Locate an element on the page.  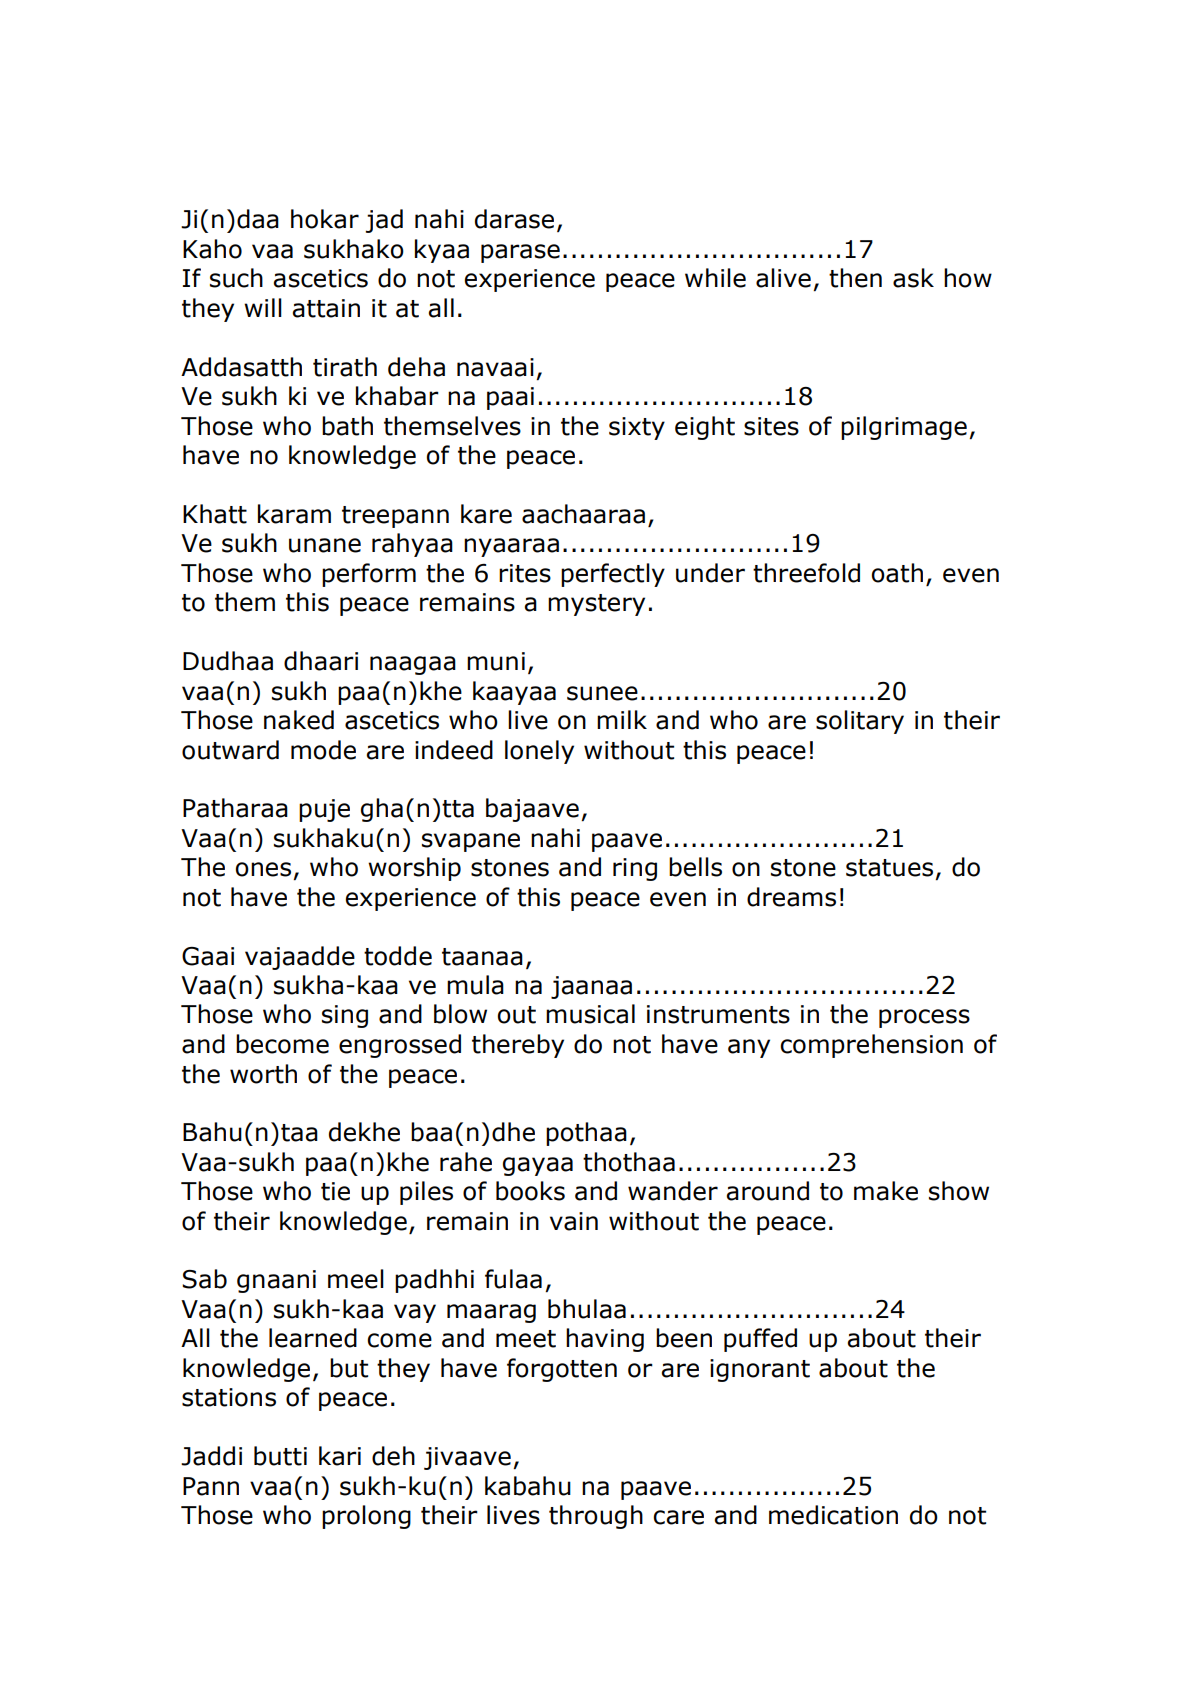
will is located at coordinates (263, 307).
